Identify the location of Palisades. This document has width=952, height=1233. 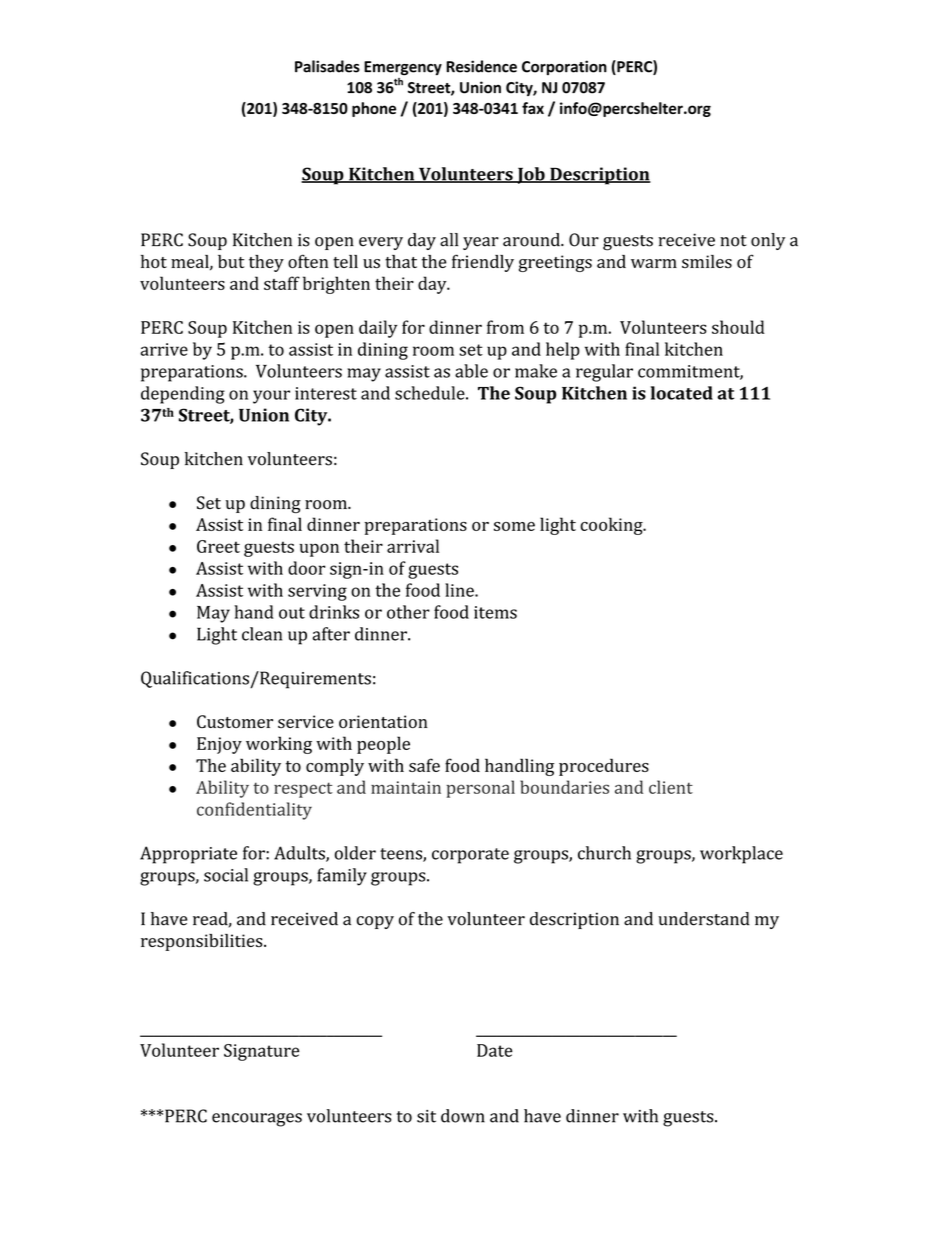
(327, 66).
